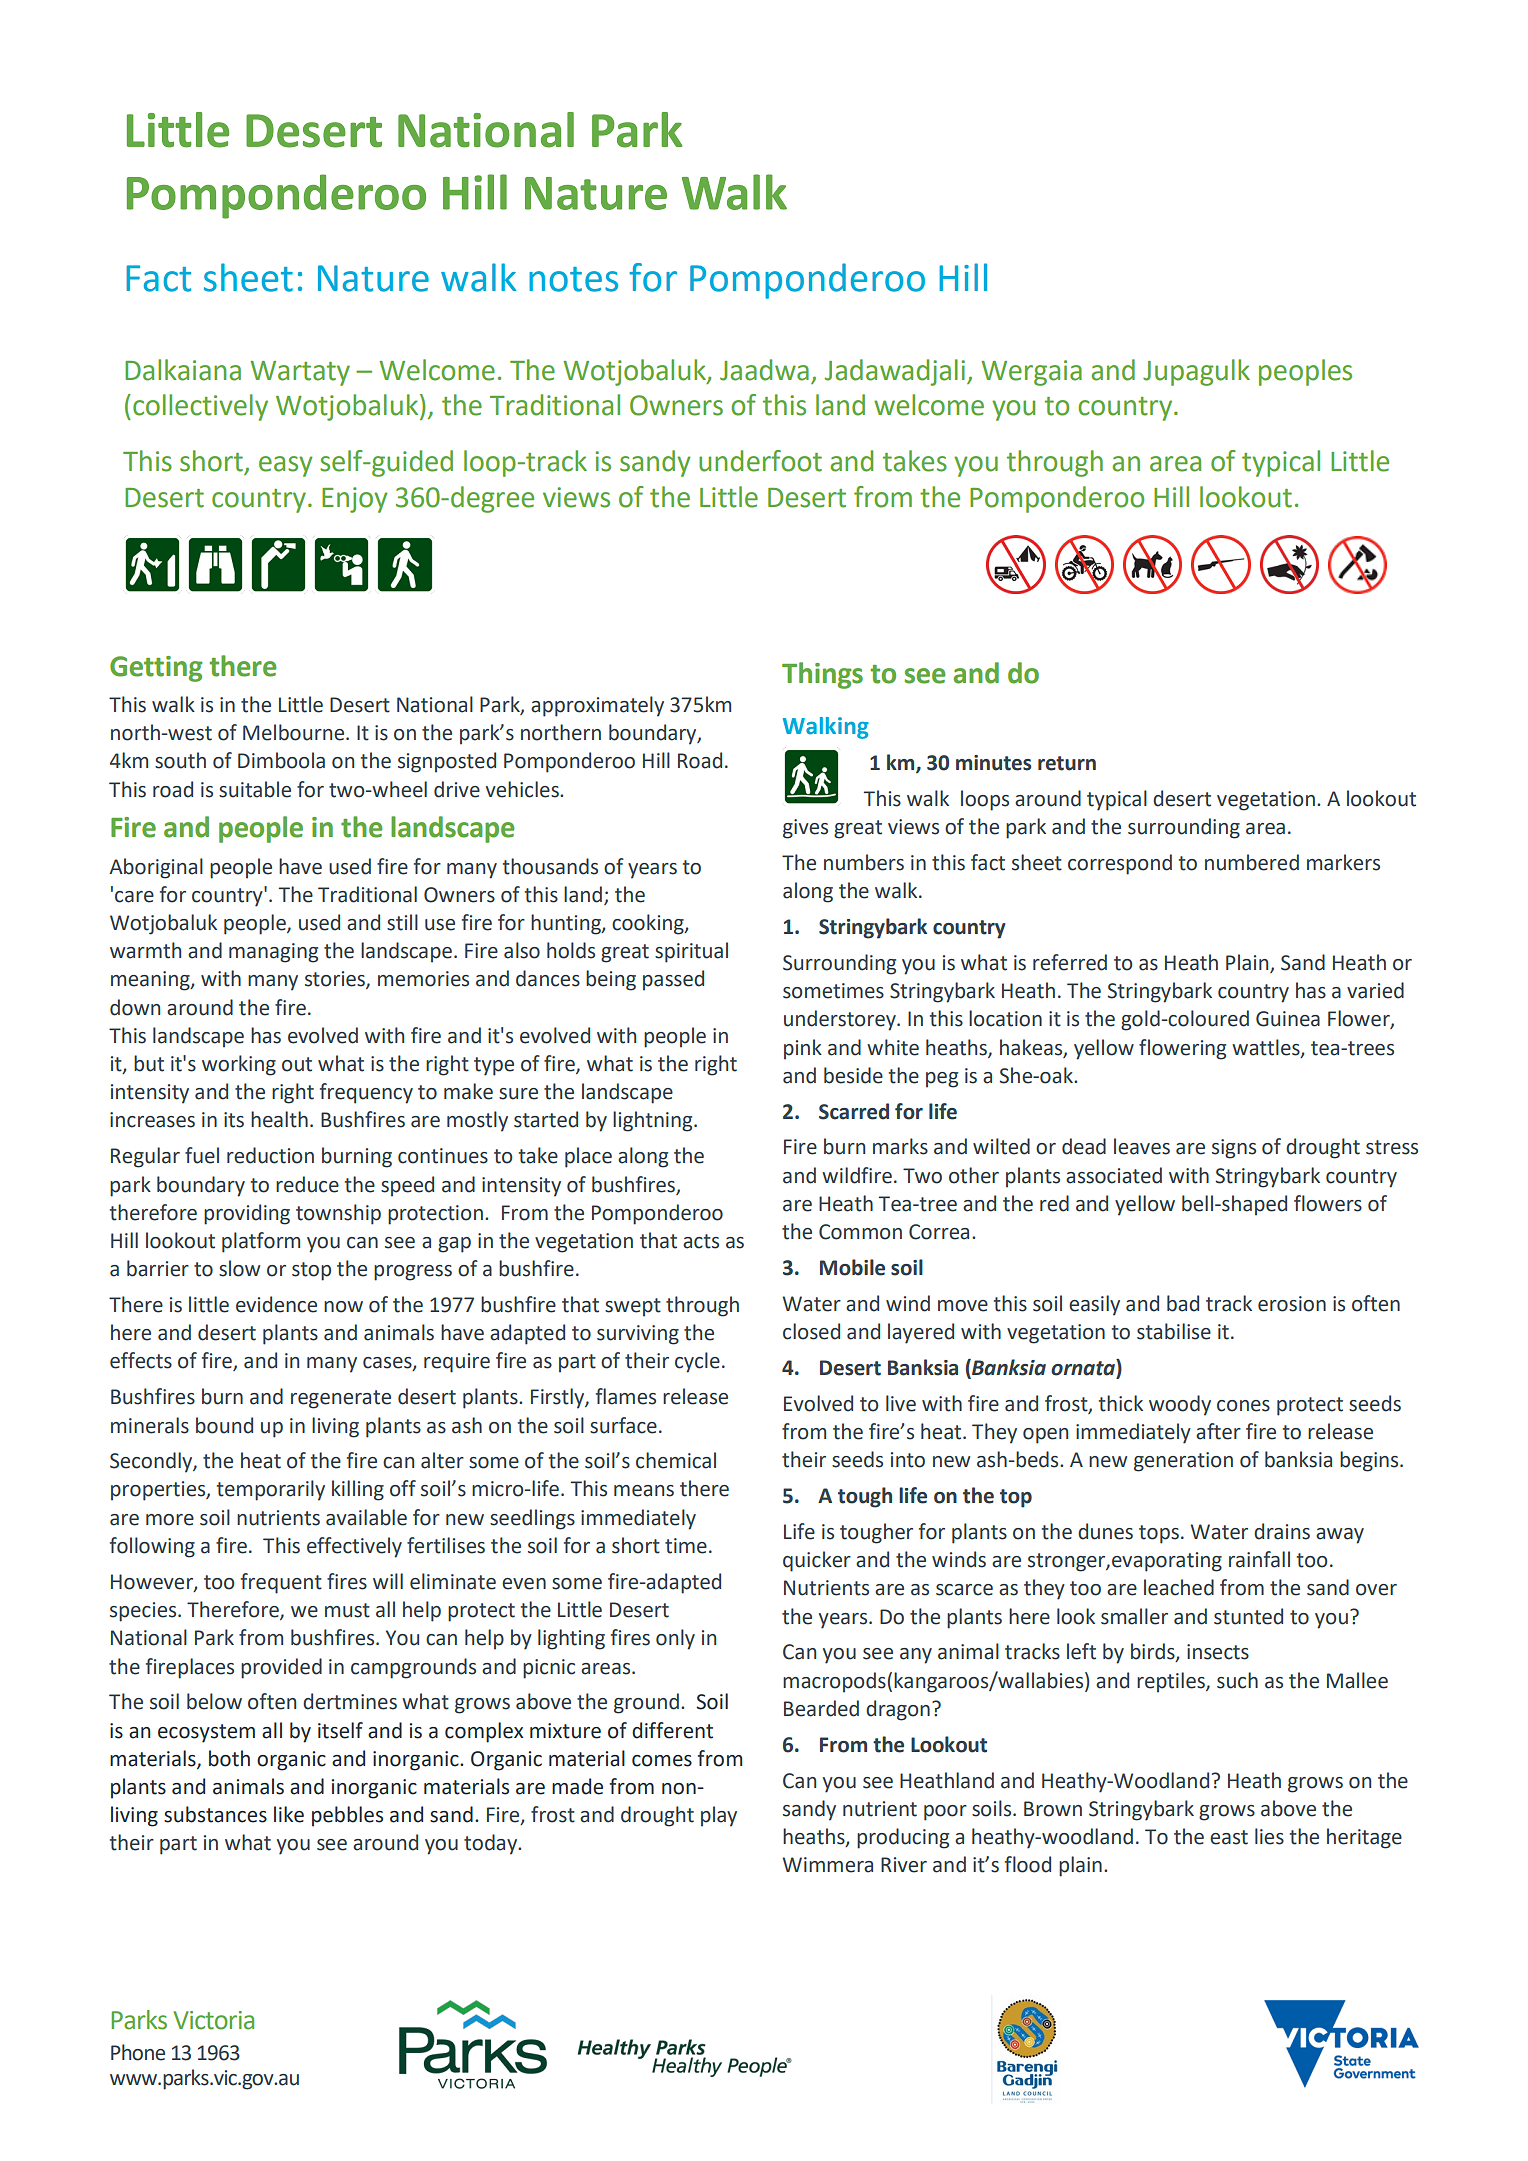  I want to click on provided, so click(281, 1668).
